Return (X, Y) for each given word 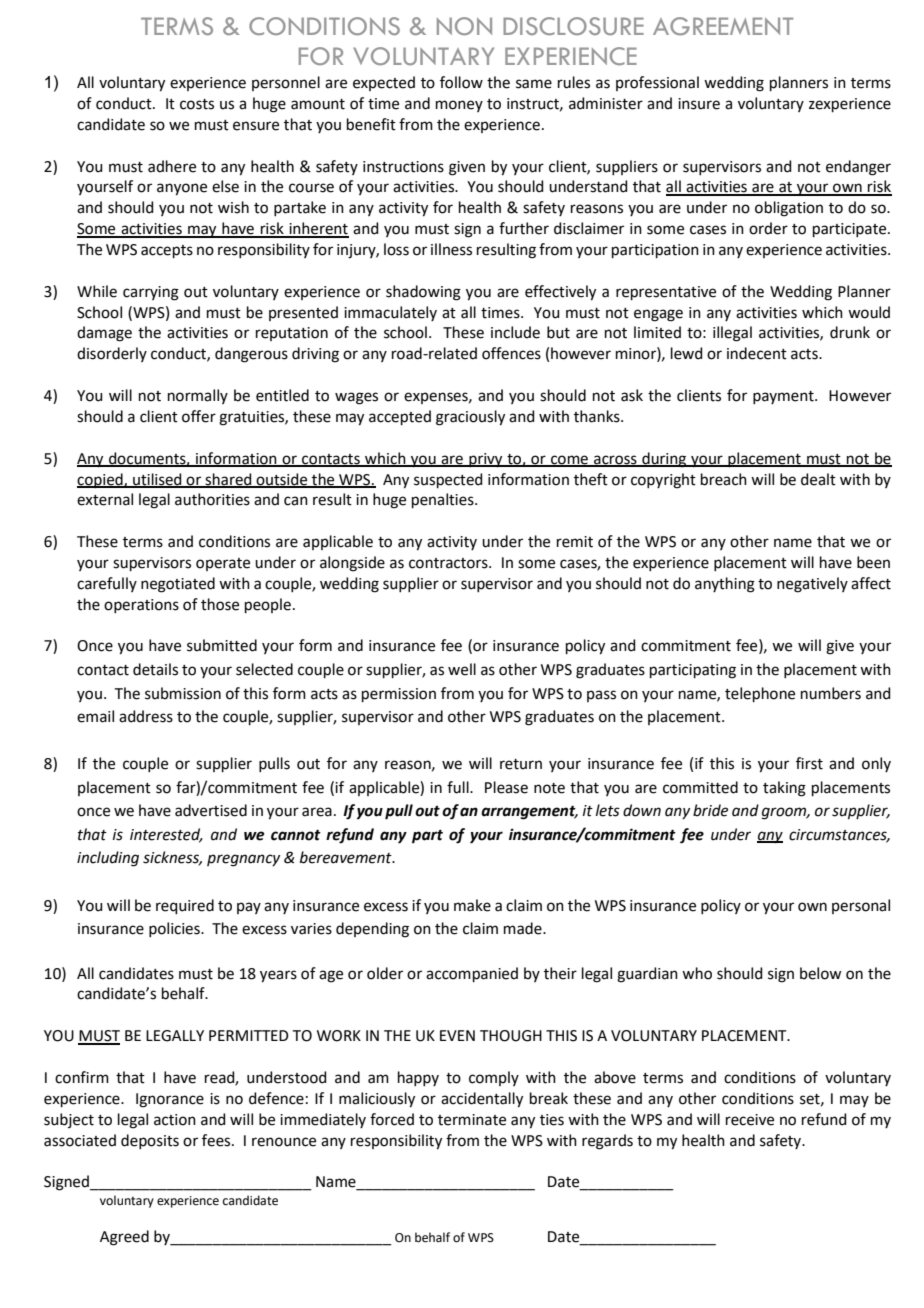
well (462, 669)
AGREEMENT (723, 26)
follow (461, 82)
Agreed (124, 1238)
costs (197, 104)
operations (141, 606)
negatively (812, 585)
